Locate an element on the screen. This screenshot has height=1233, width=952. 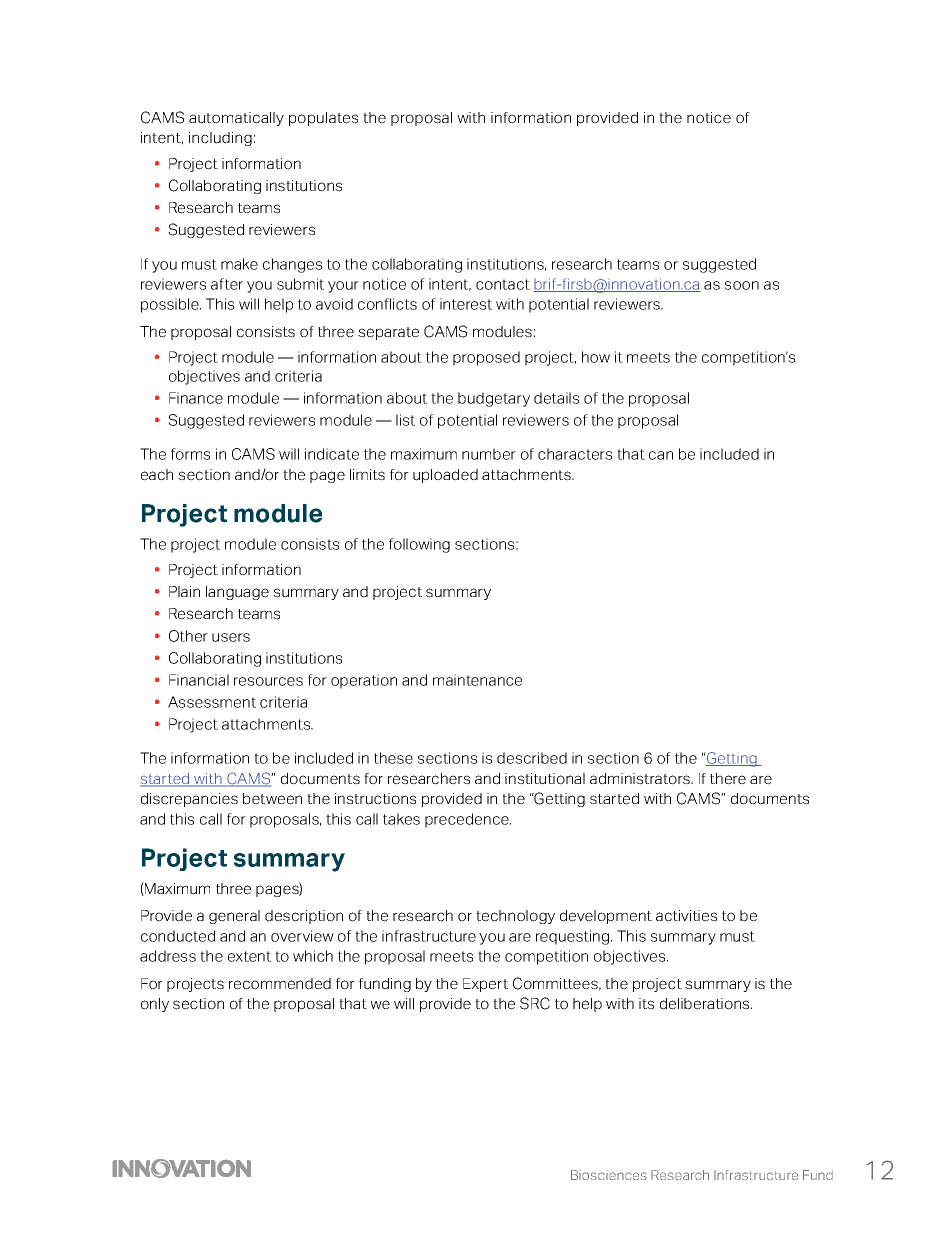
including is located at coordinates (220, 139).
